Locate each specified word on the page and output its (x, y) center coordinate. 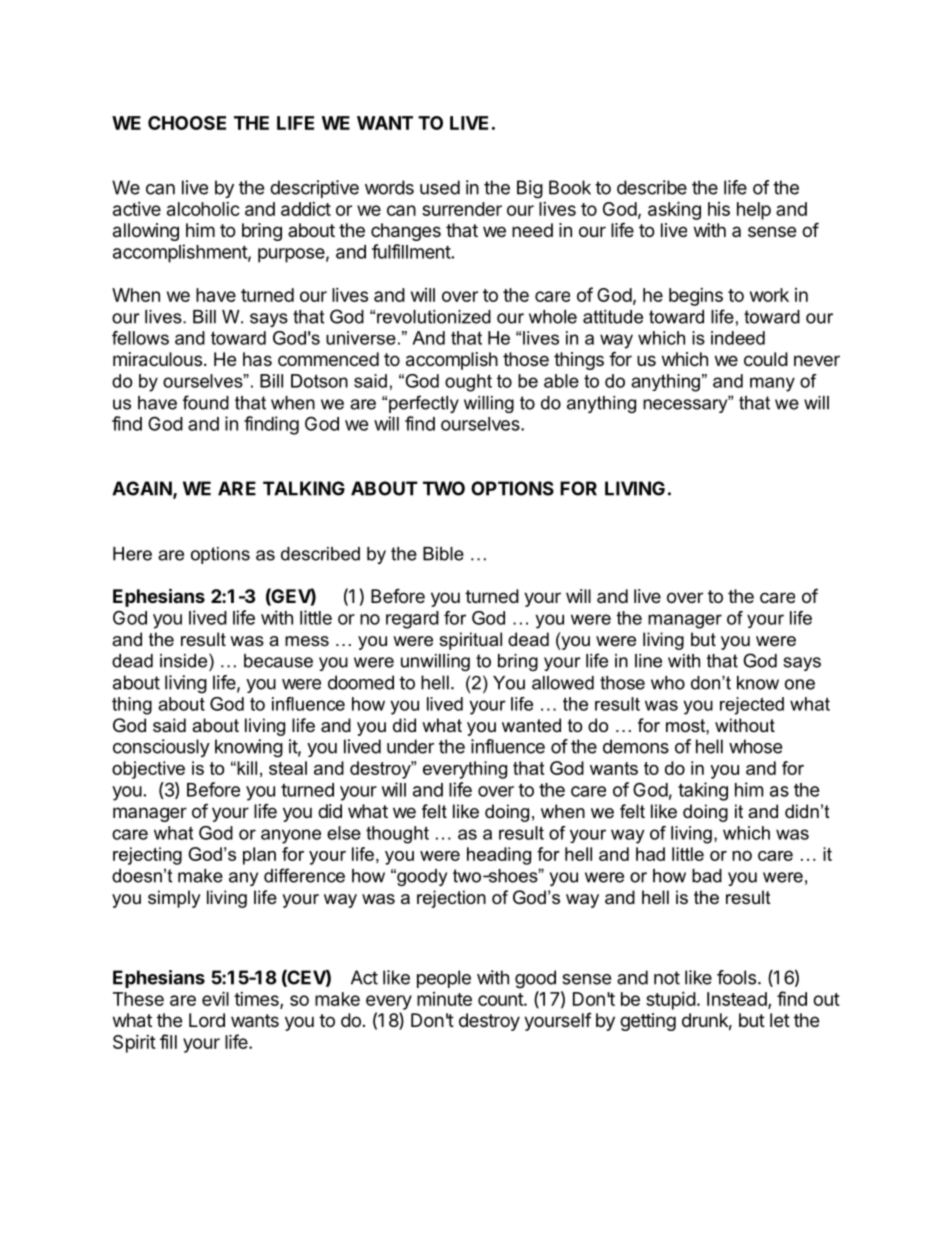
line (648, 661)
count (501, 999)
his (719, 209)
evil (215, 998)
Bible (443, 554)
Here (132, 554)
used (440, 187)
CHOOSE (187, 123)
